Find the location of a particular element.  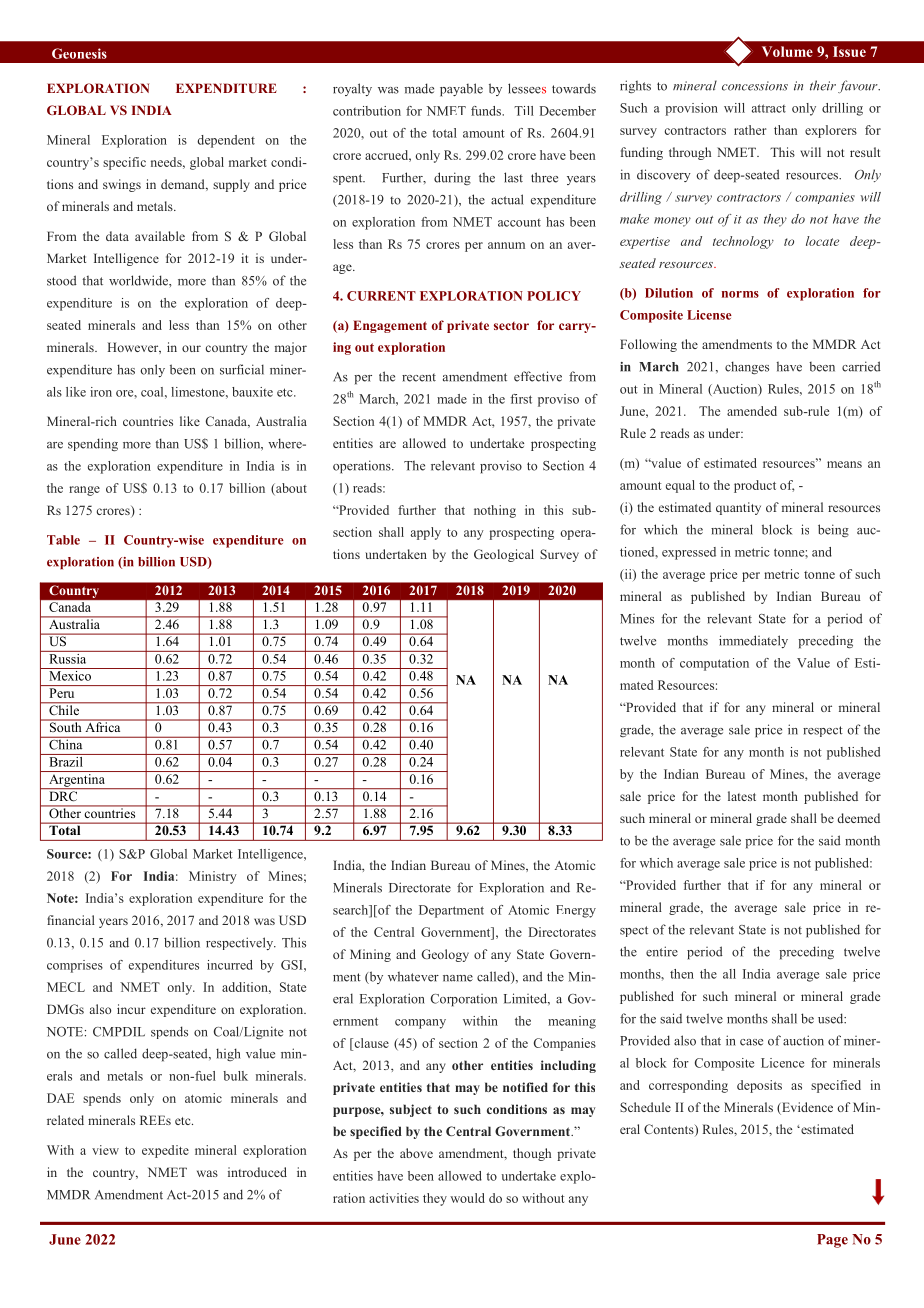

specific is located at coordinates (124, 163).
